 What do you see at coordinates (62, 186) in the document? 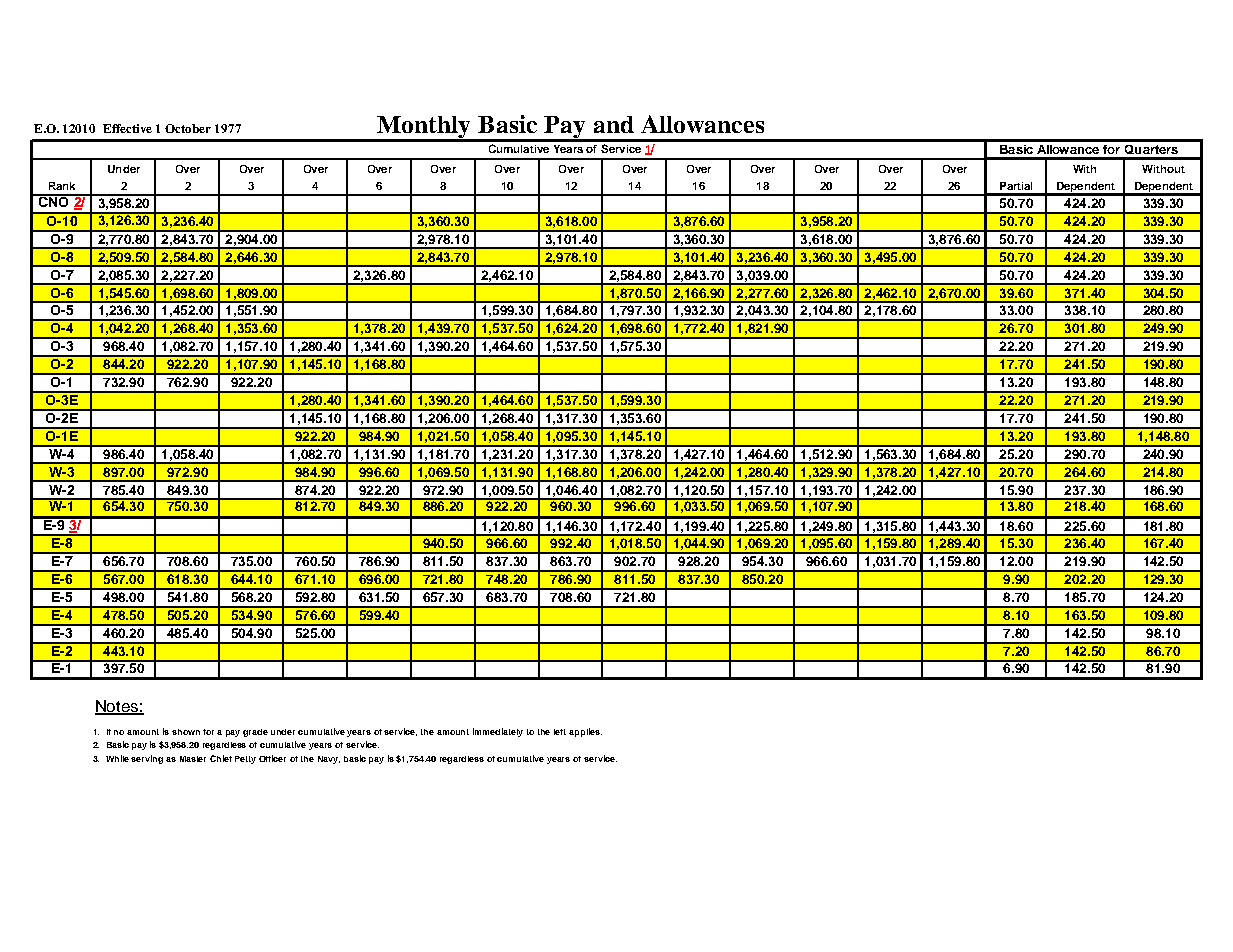
I see `Rank` at bounding box center [62, 186].
